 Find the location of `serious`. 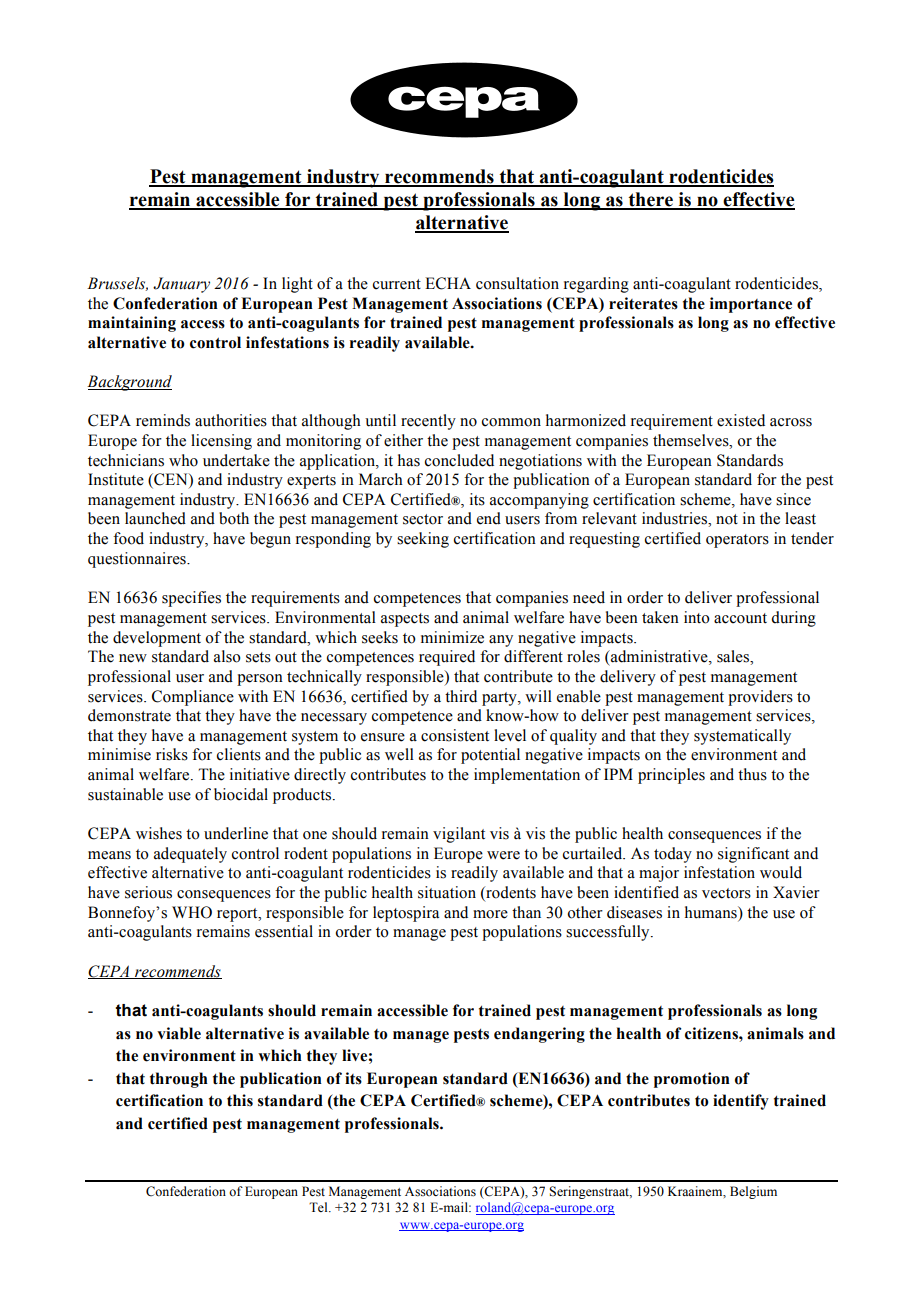

serious is located at coordinates (148, 892).
